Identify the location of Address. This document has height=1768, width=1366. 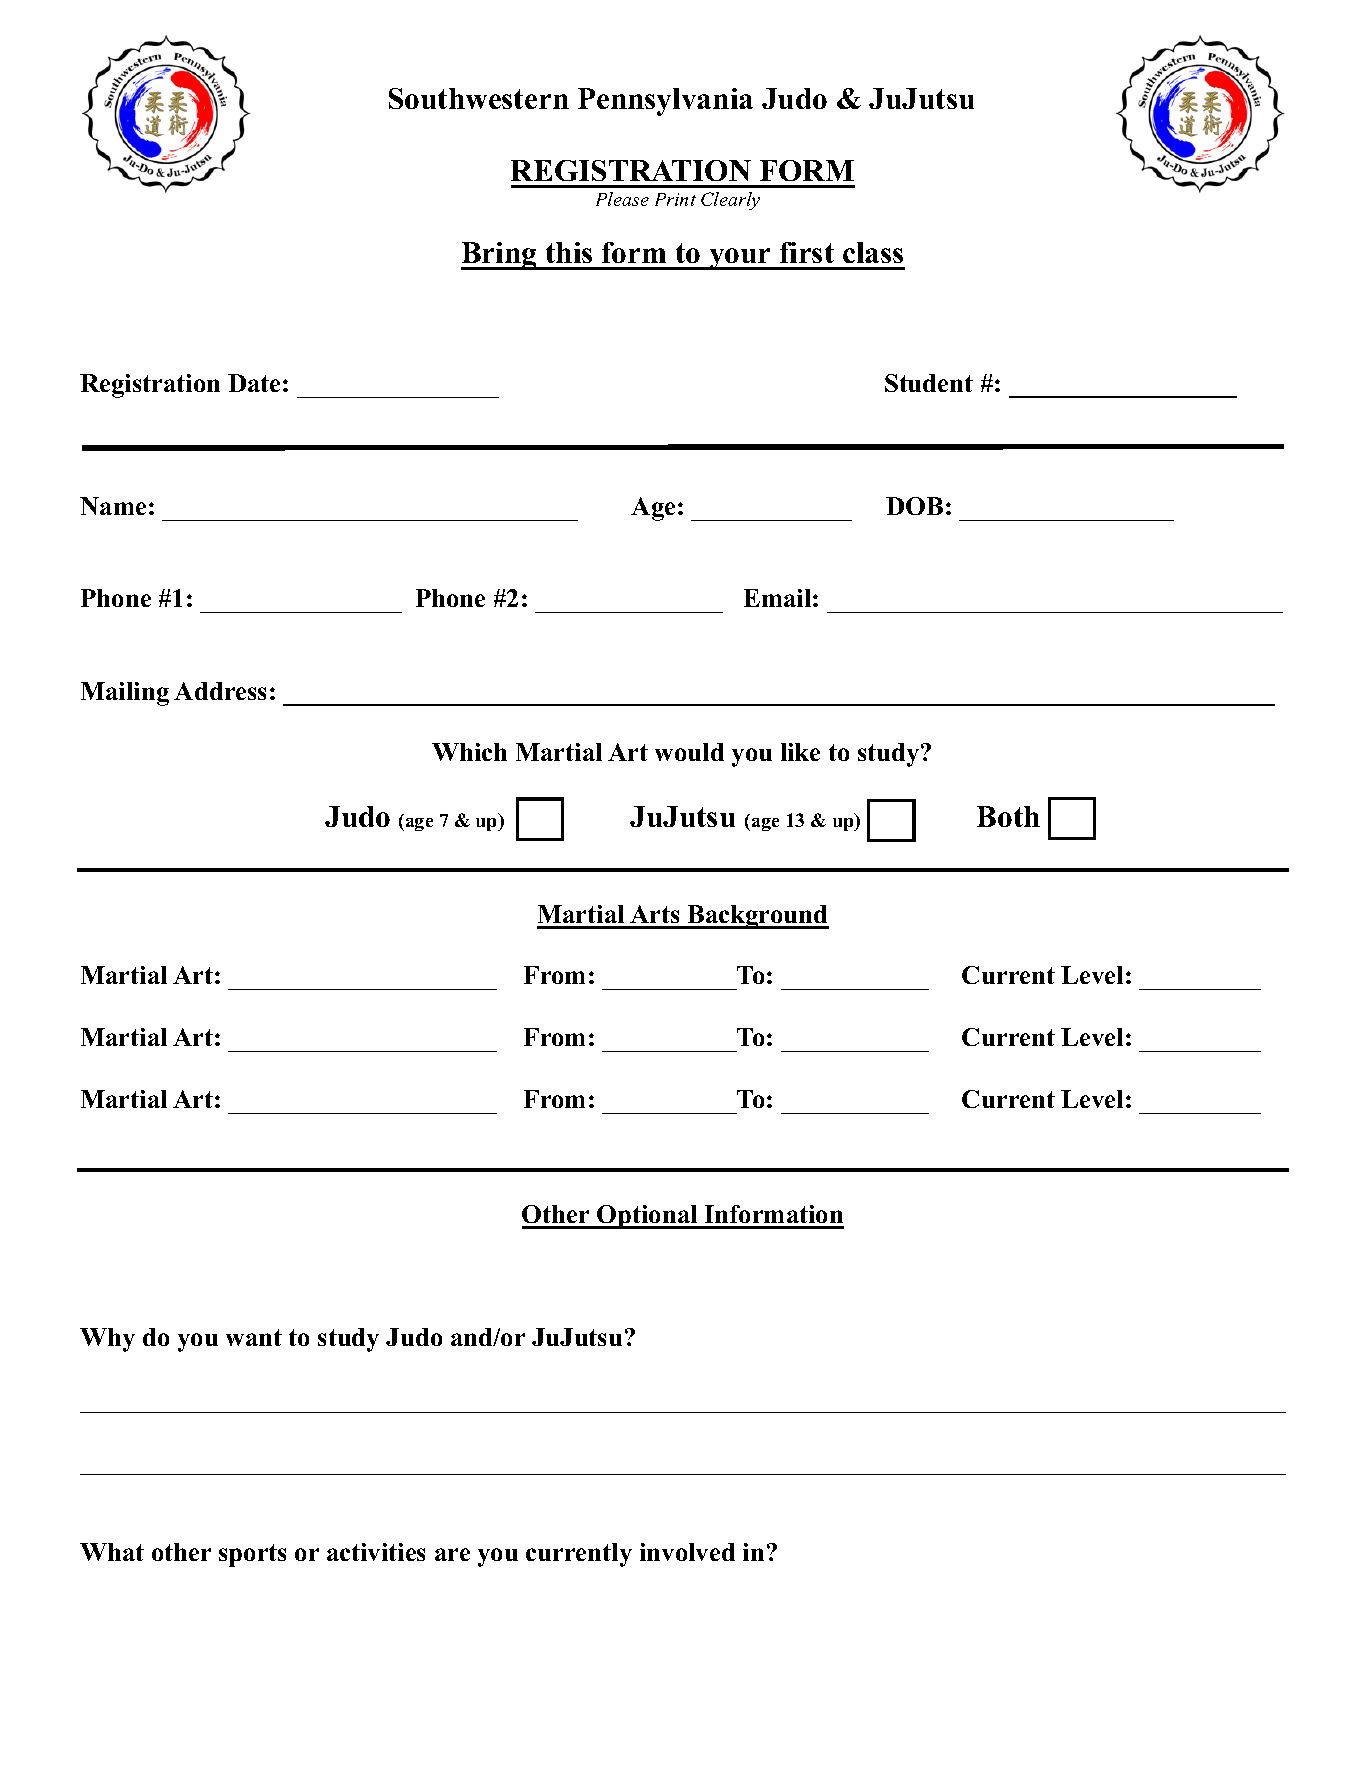
(220, 691).
